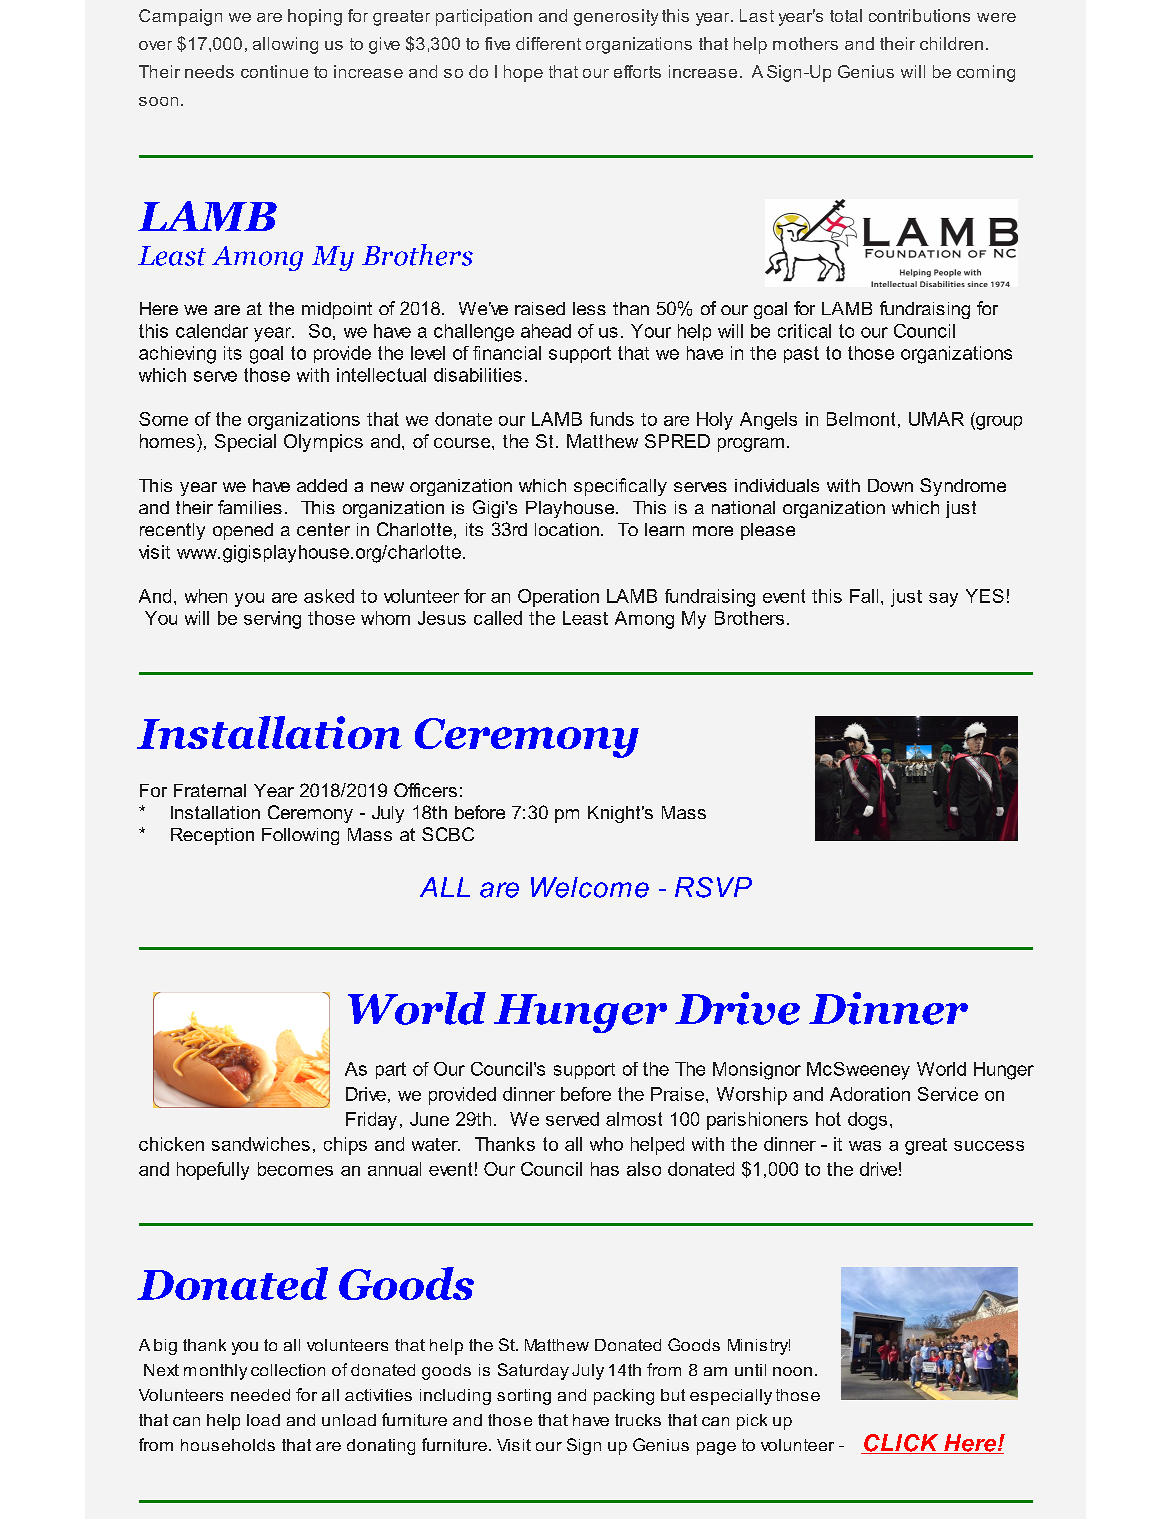 This image has height=1519, width=1174. Describe the element at coordinates (498, 618) in the image. I see `called` at that location.
